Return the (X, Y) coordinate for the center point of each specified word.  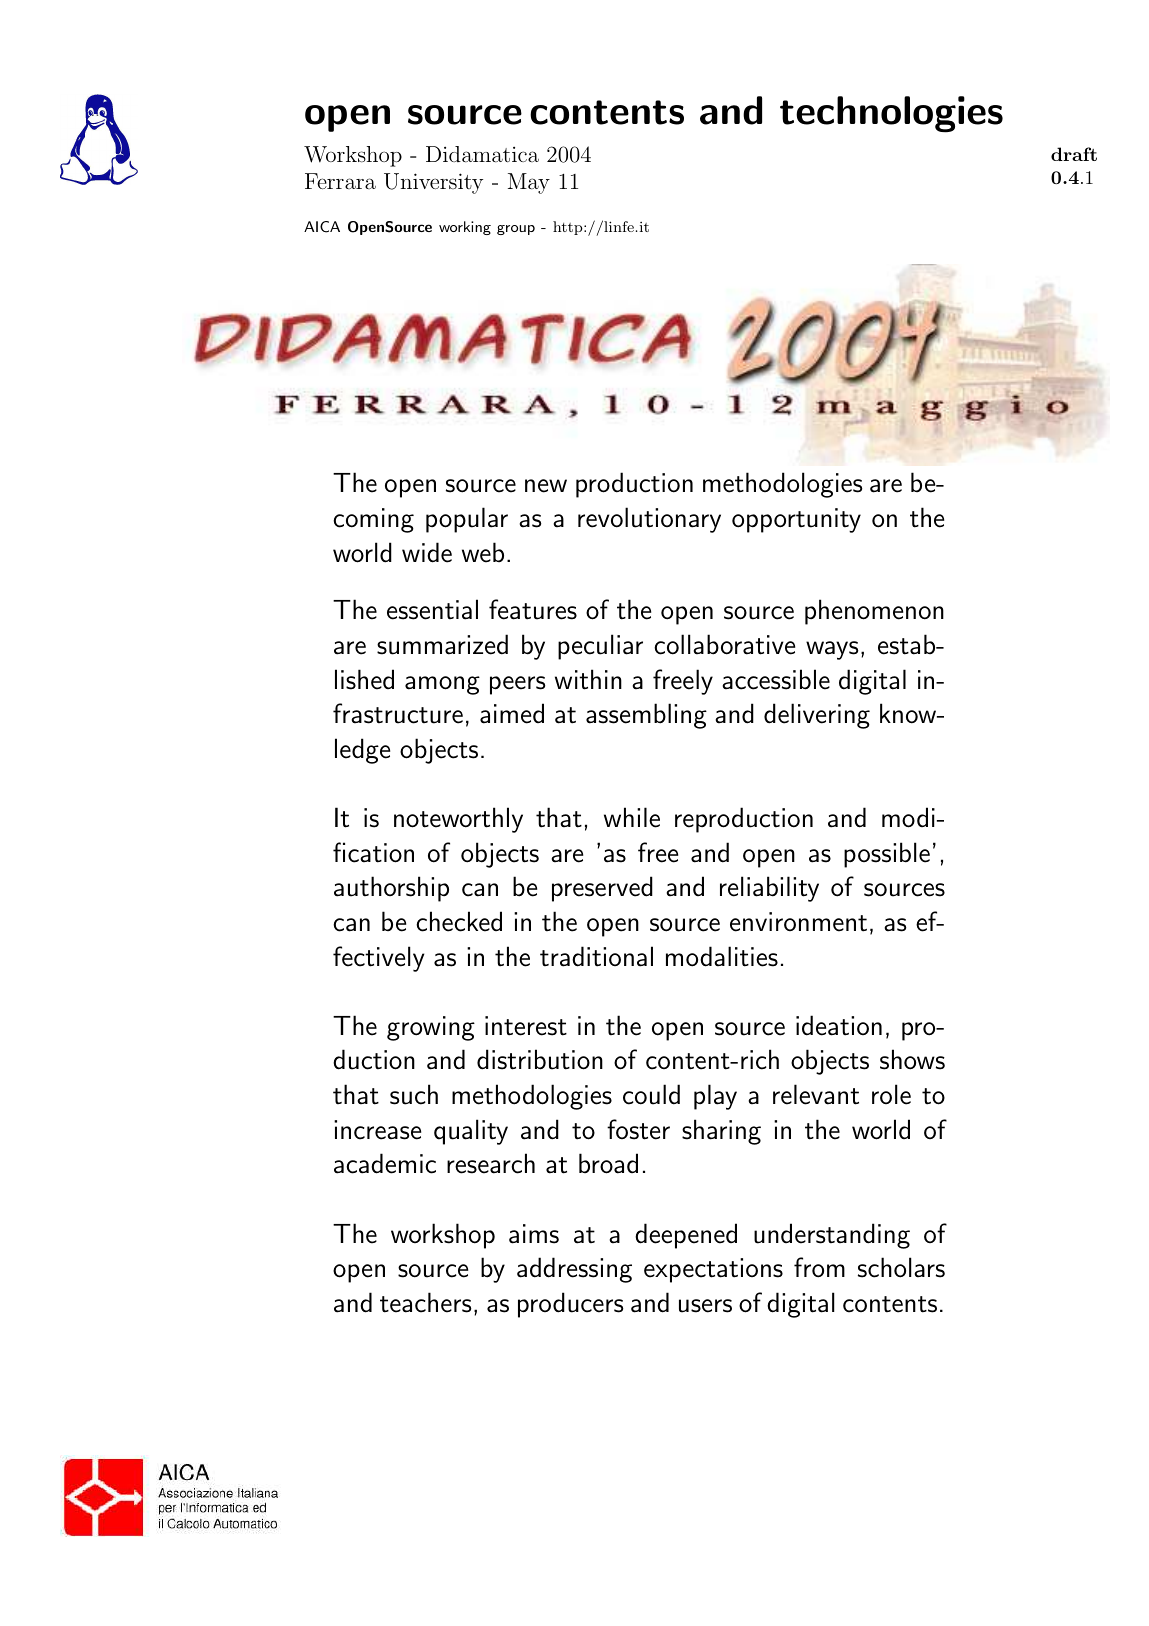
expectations (713, 1270)
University (433, 183)
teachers (426, 1302)
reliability (769, 889)
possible (887, 855)
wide (427, 552)
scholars (901, 1267)
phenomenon (874, 612)
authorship (391, 889)
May (529, 183)
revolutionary (649, 520)
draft (1074, 154)
